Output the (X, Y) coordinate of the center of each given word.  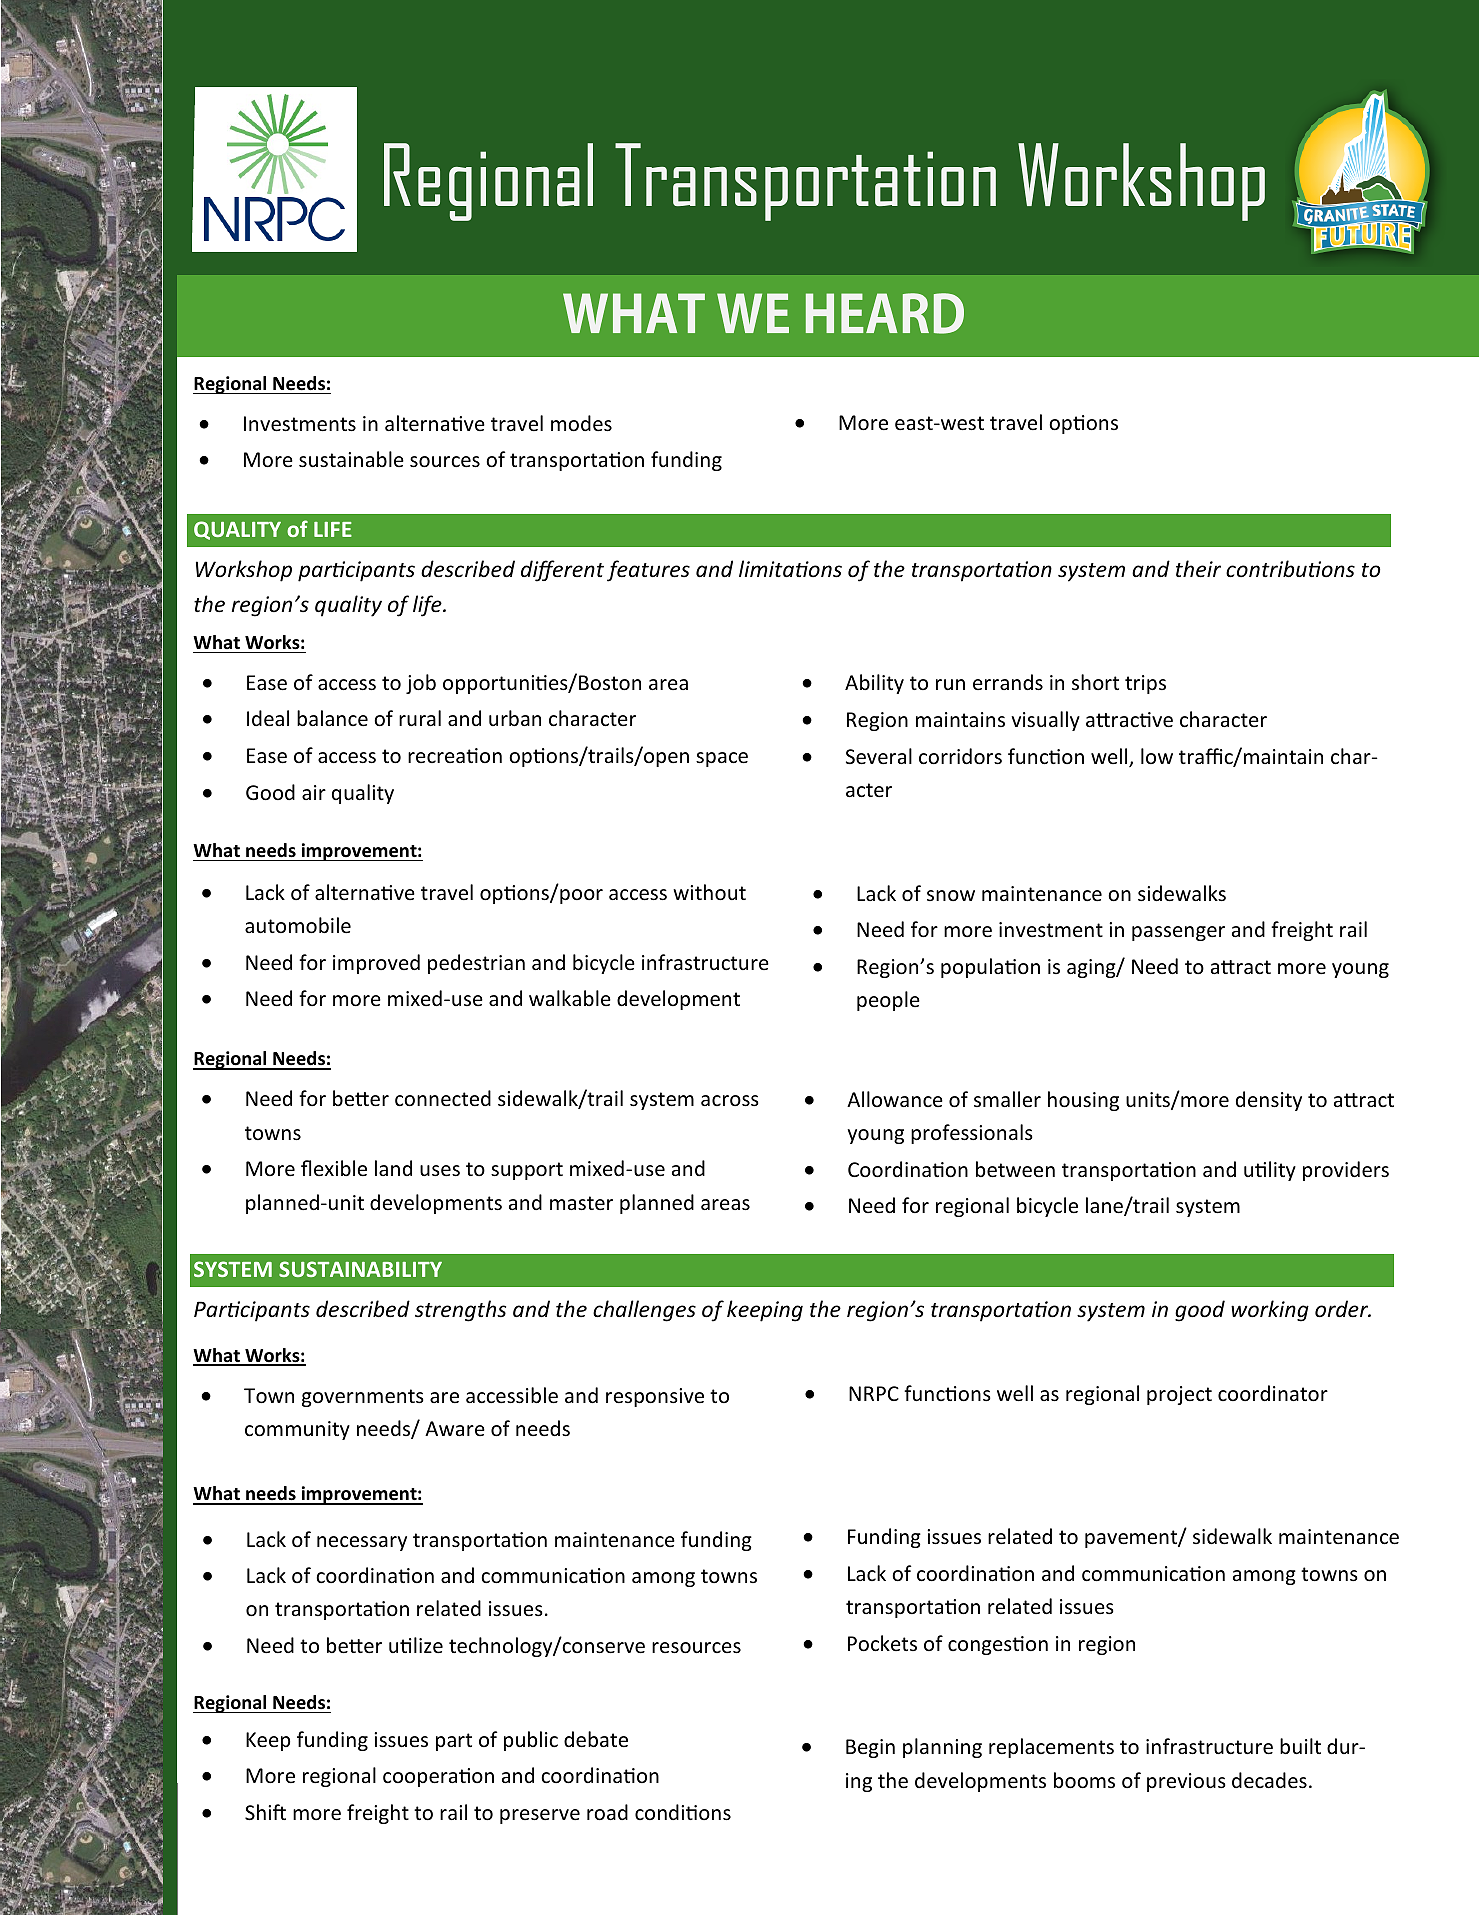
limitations (790, 569)
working (1270, 1311)
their (1198, 569)
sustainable (351, 459)
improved (376, 964)
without (709, 892)
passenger (1178, 933)
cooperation (438, 1777)
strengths (460, 1311)
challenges (644, 1311)
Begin (870, 1748)
